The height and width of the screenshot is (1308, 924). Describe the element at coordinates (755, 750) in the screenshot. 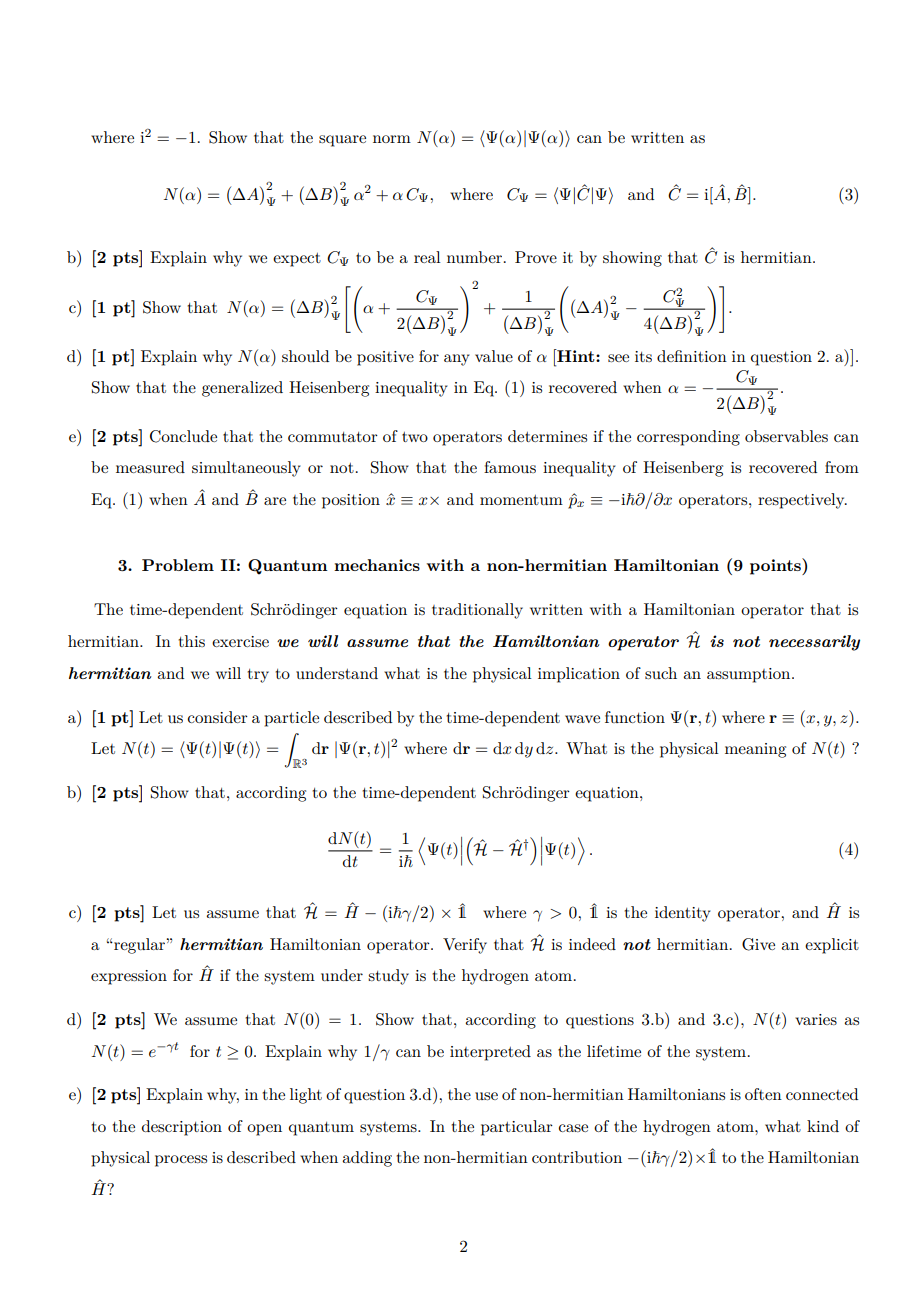

I see `meaning` at that location.
